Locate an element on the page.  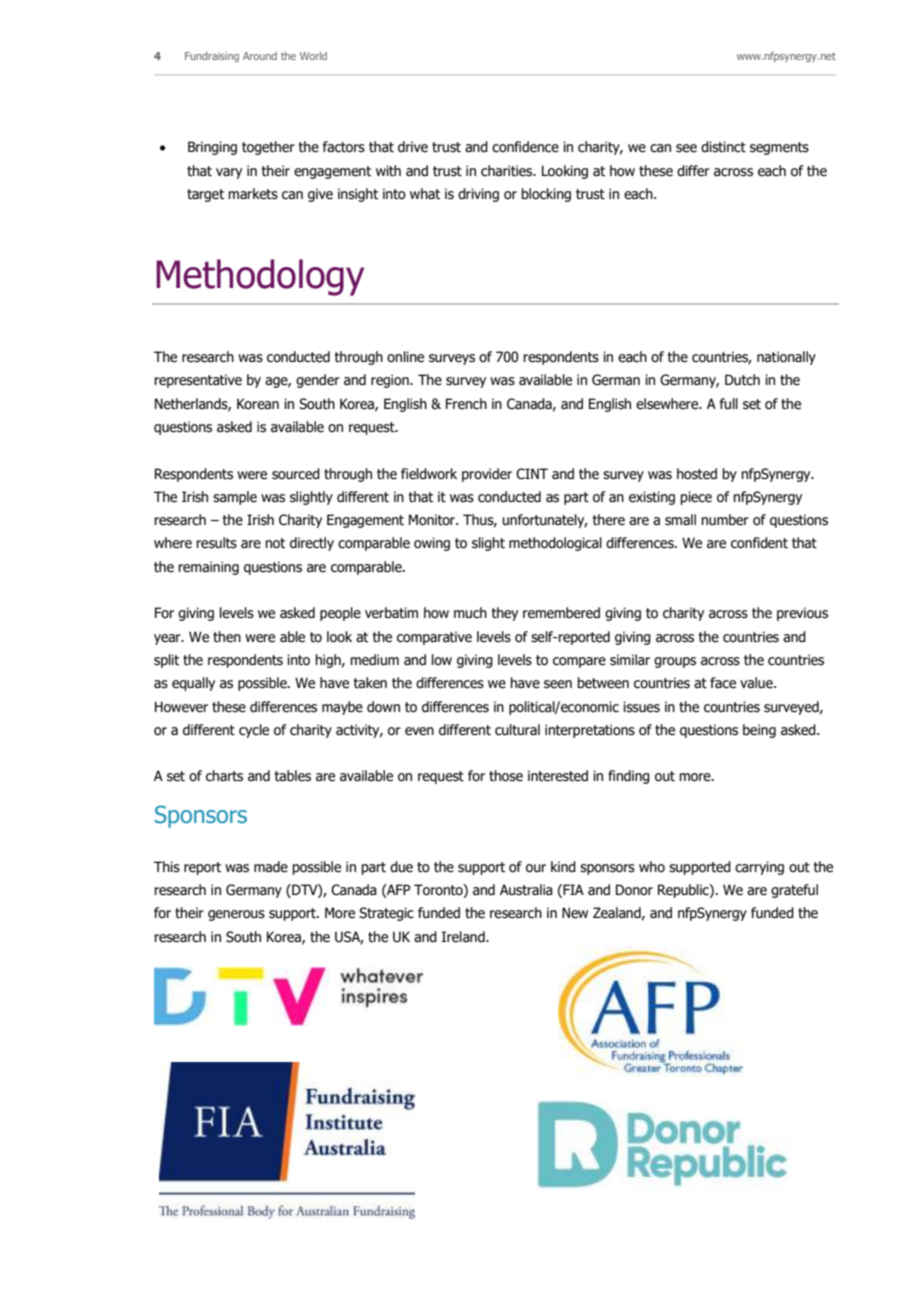
sample is located at coordinates (235, 498).
